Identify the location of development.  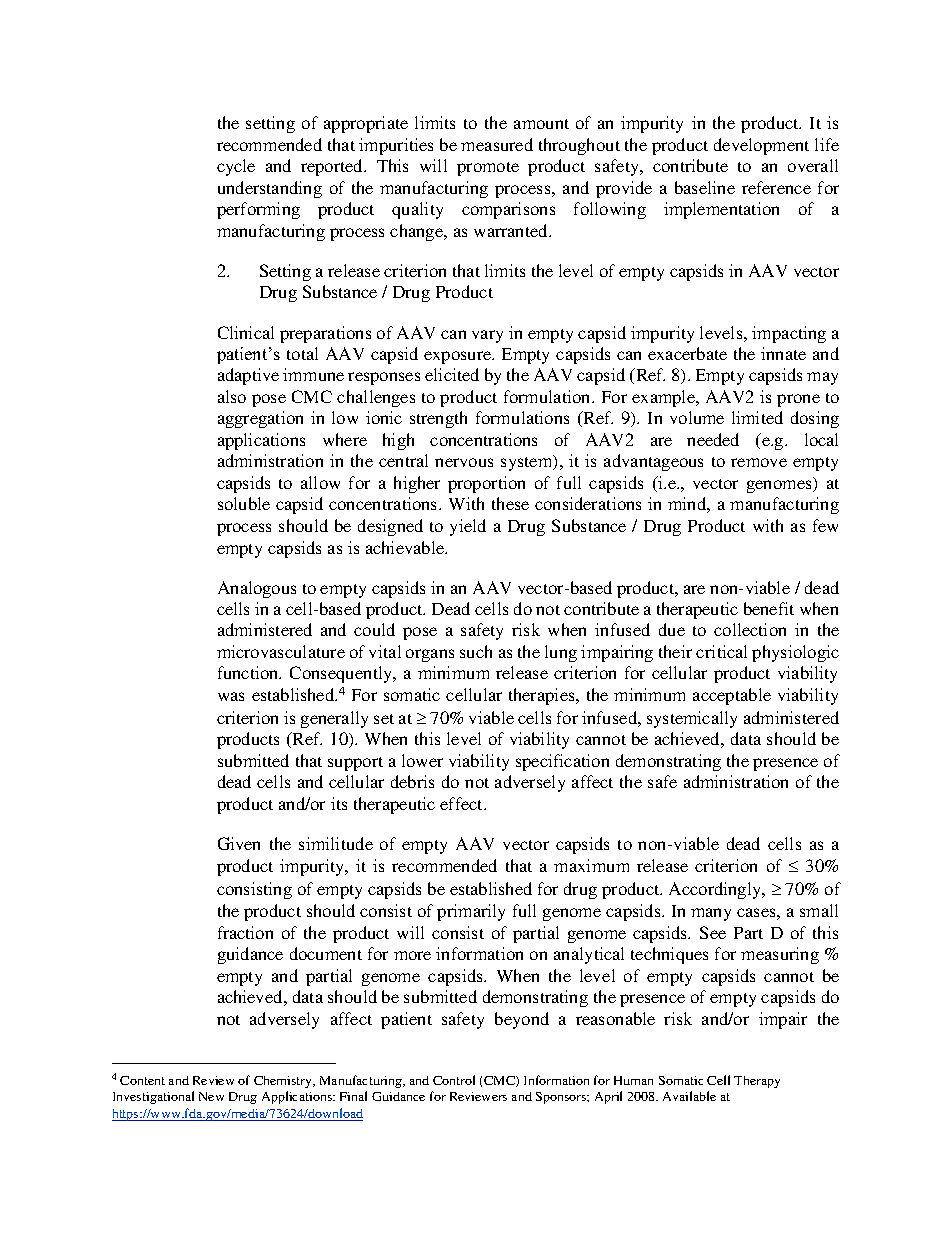
(761, 146).
